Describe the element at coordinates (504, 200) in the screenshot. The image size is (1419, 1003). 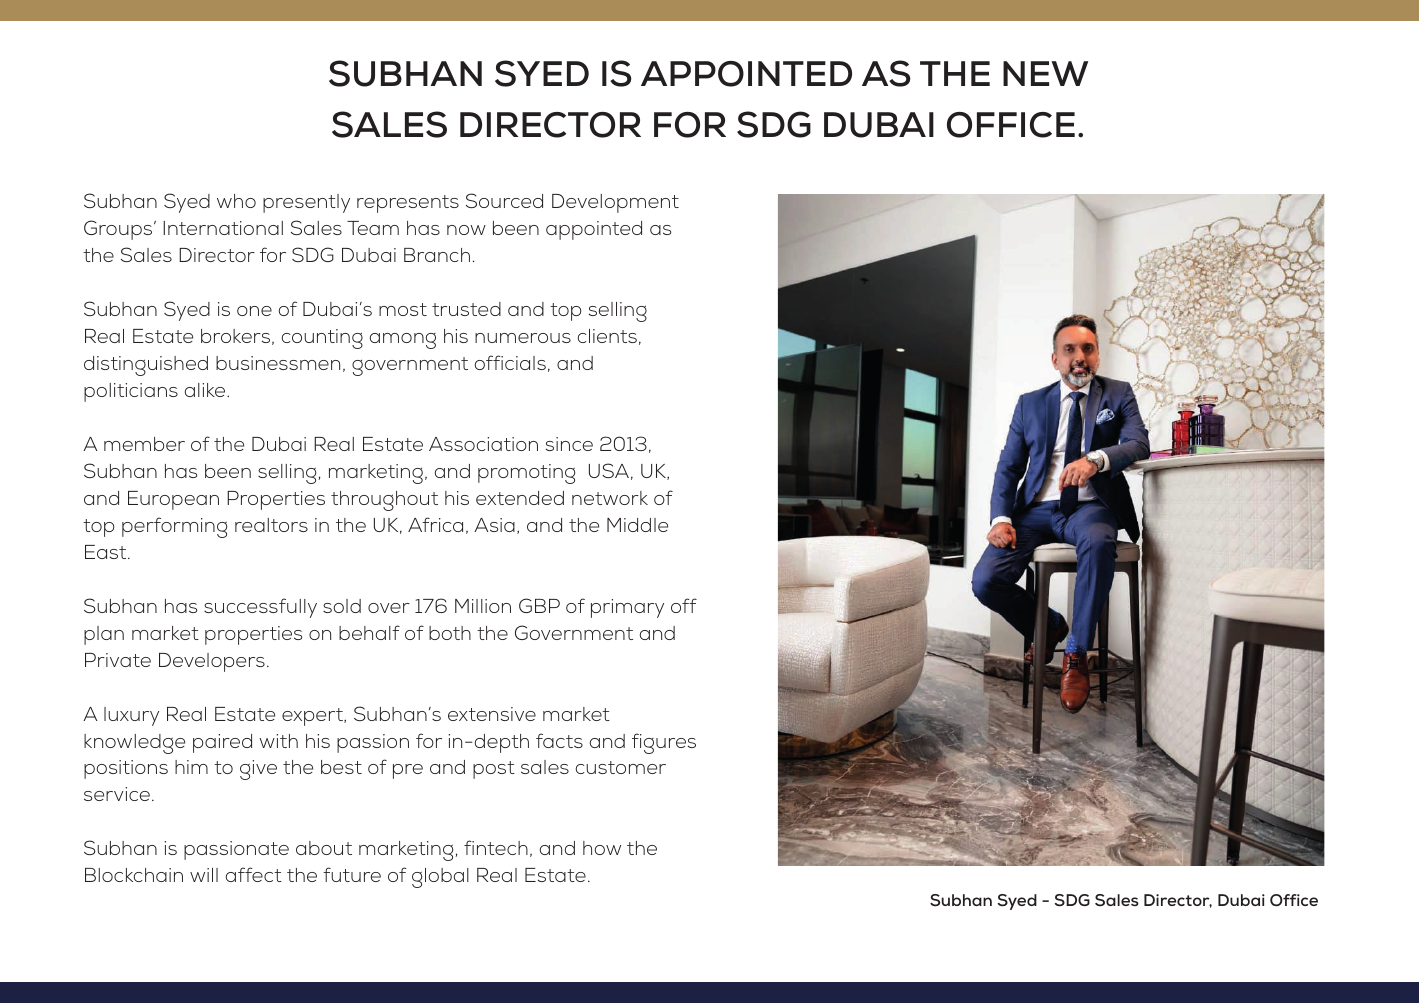
I see `Sourced` at that location.
